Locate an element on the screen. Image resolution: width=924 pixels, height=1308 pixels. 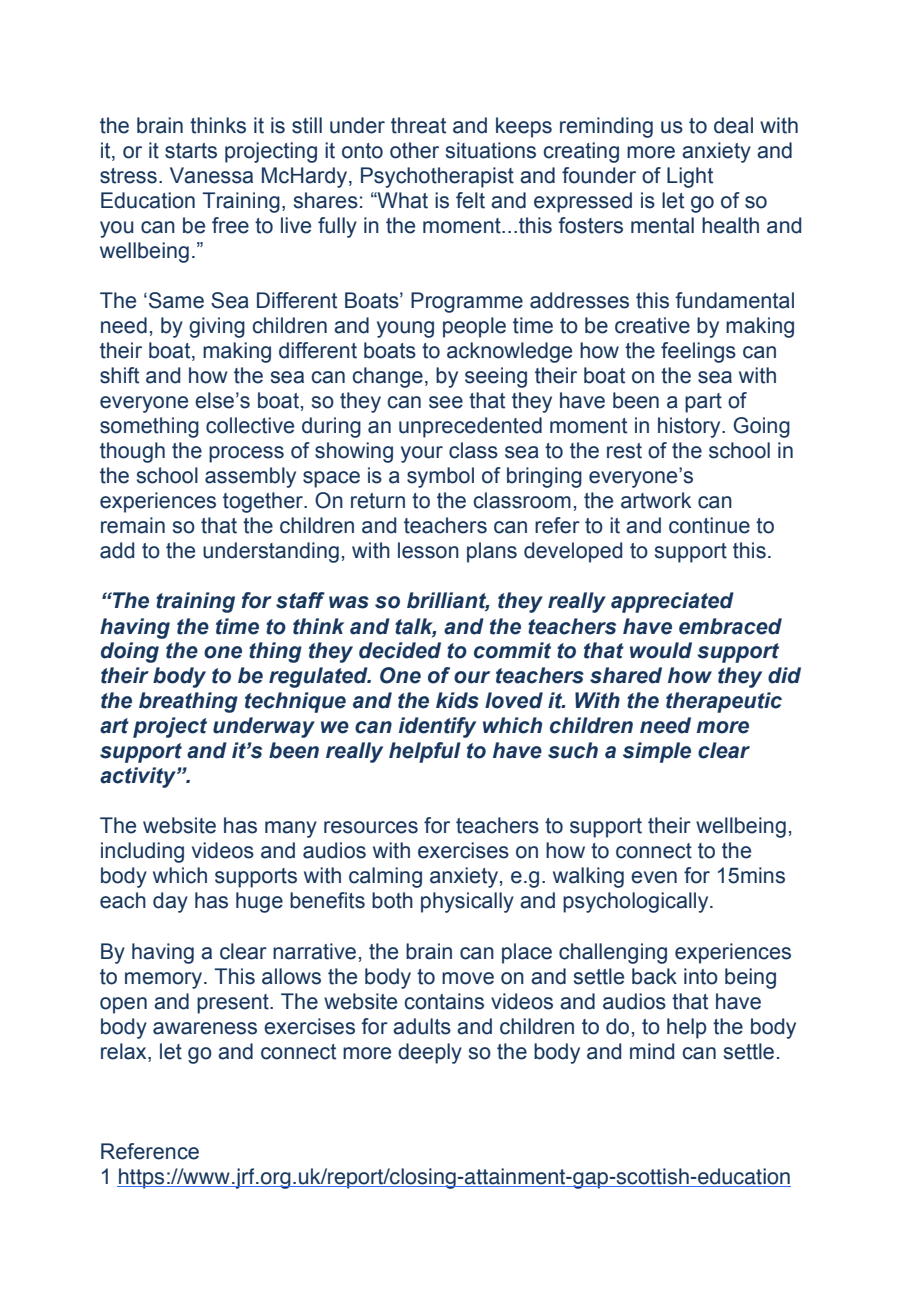
feelings is located at coordinates (698, 352).
